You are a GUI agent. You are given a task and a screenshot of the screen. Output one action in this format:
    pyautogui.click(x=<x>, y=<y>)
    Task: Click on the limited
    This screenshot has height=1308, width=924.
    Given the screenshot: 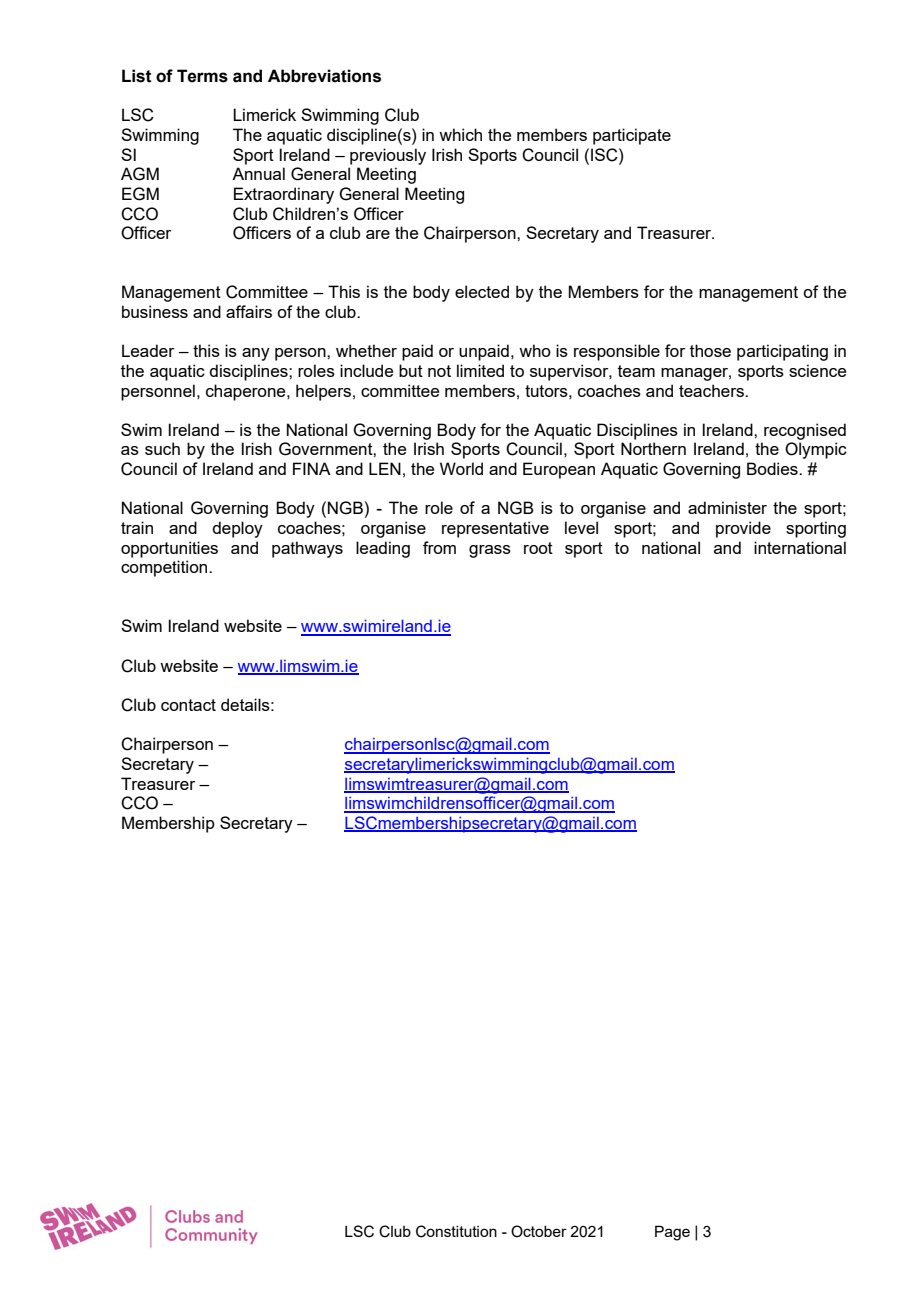 What is the action you would take?
    pyautogui.click(x=480, y=370)
